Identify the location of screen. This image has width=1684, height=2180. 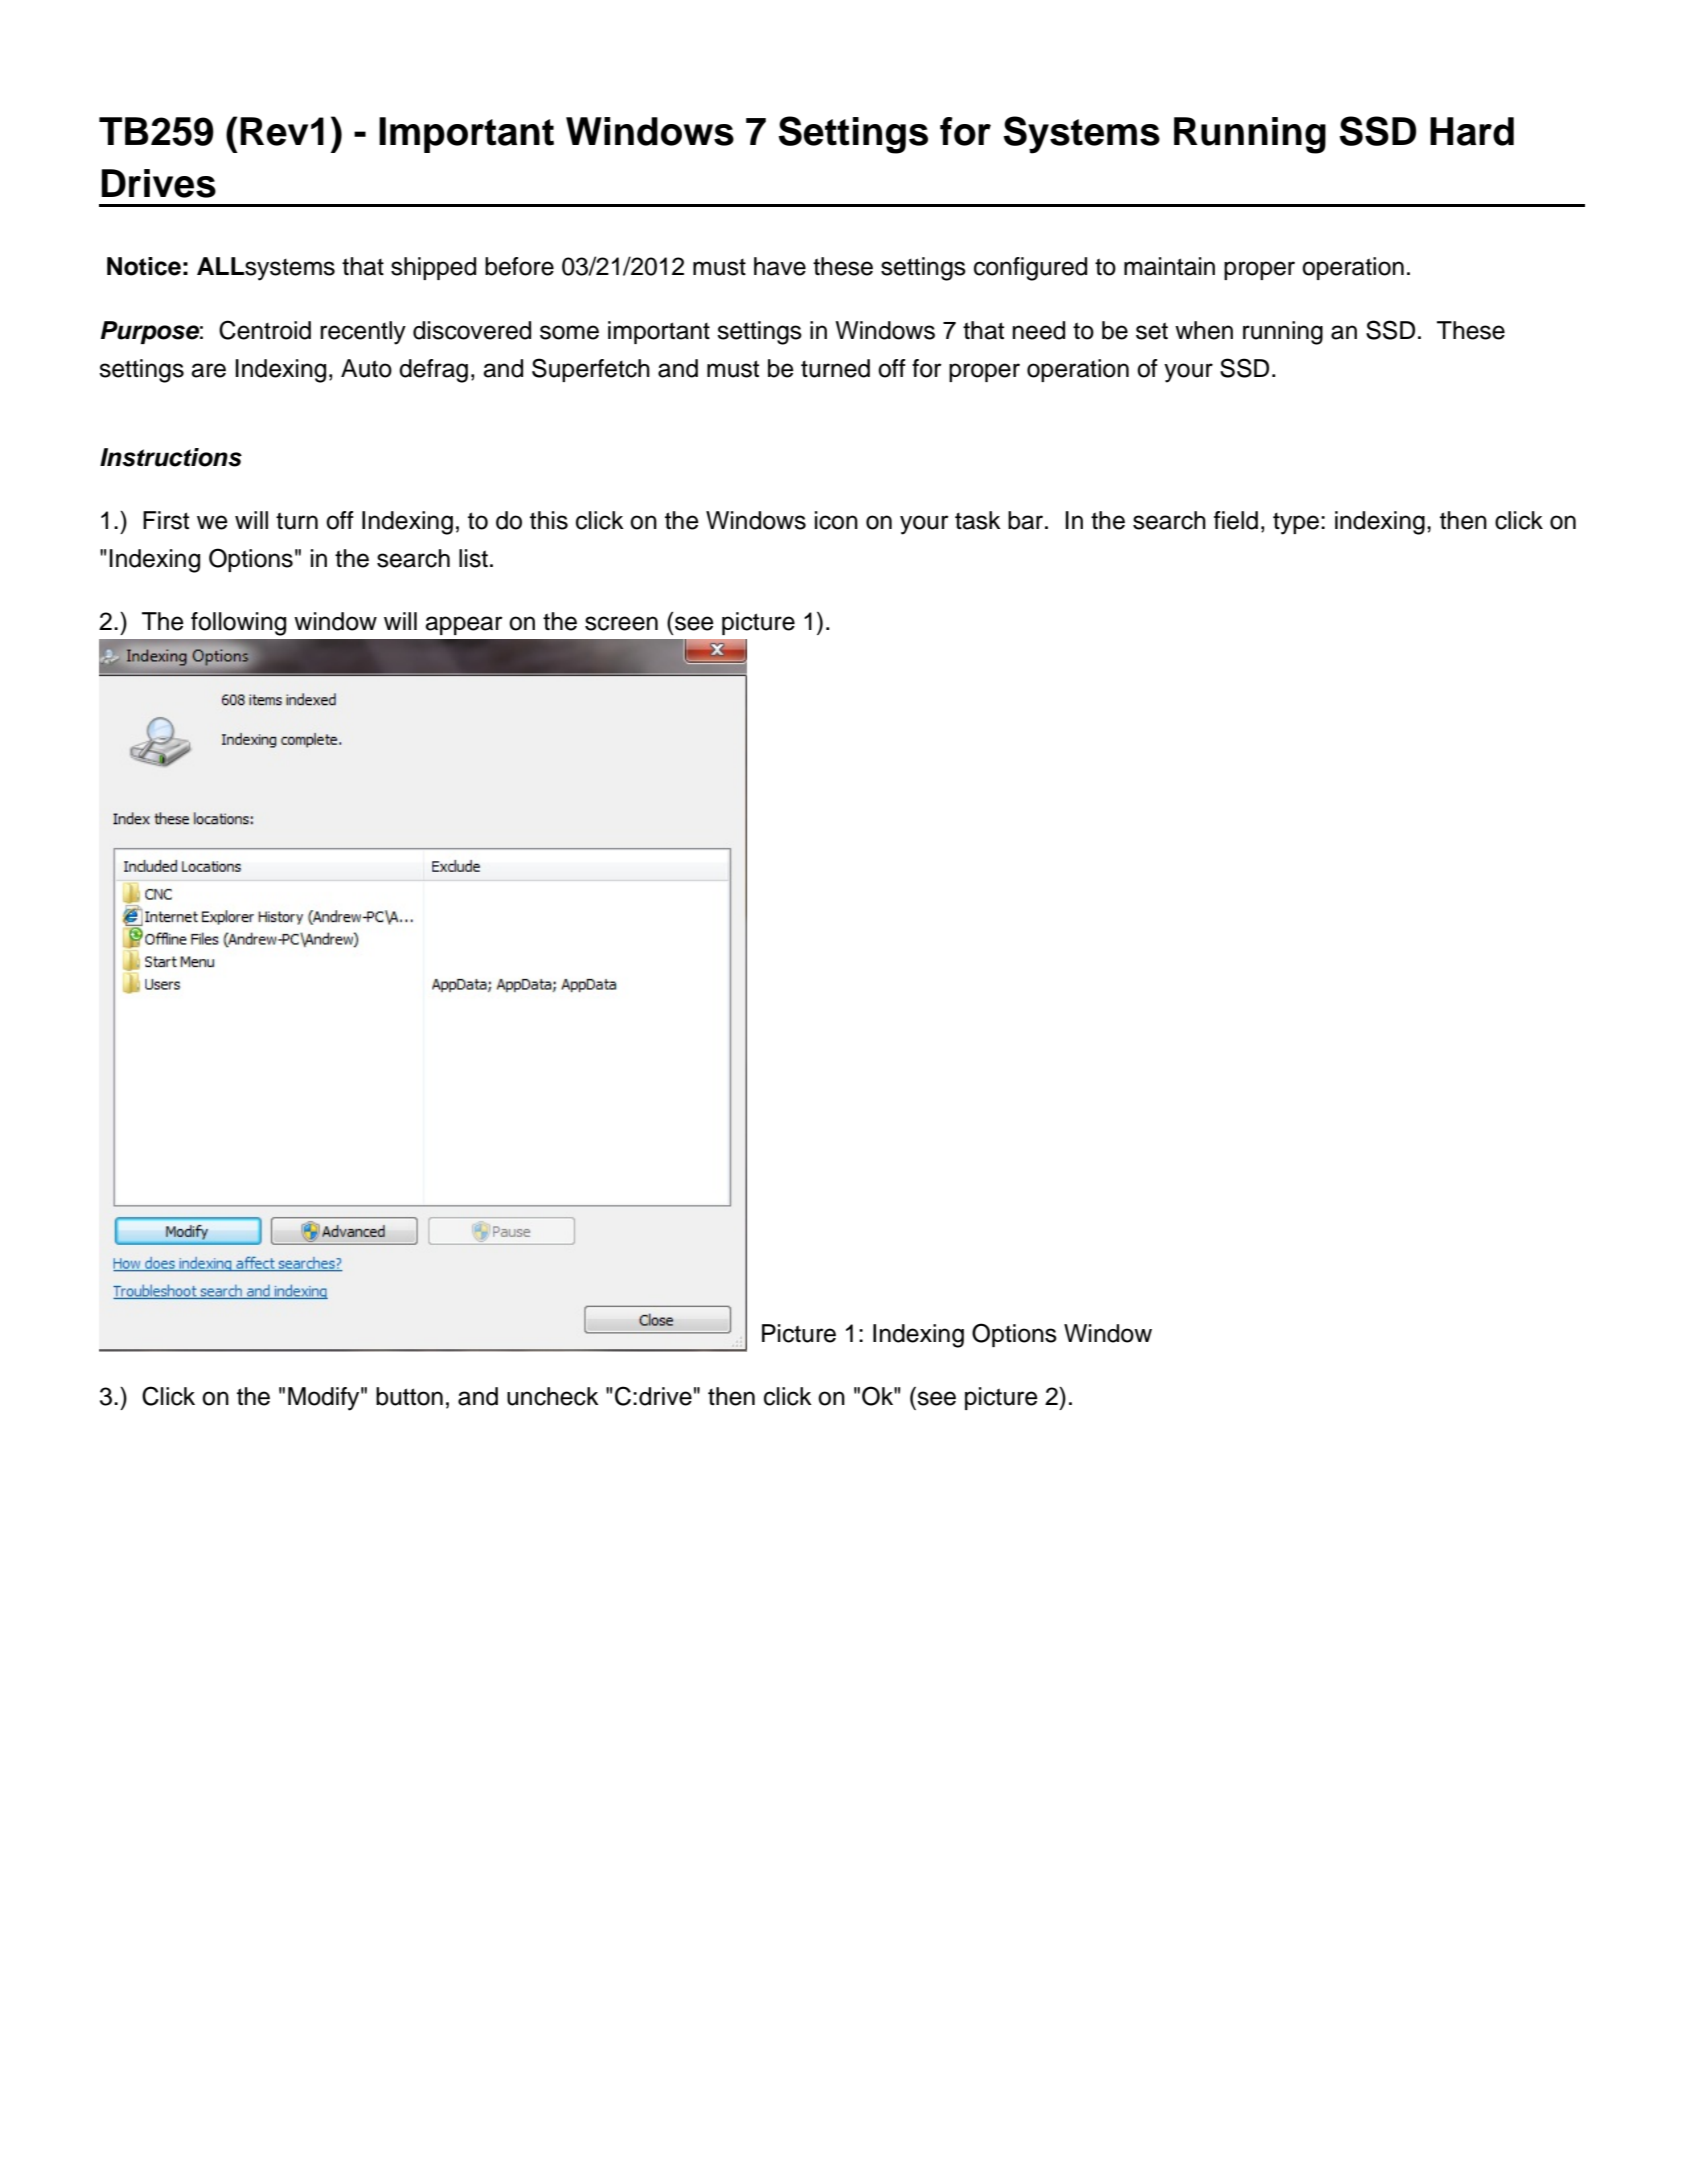
(621, 623).
